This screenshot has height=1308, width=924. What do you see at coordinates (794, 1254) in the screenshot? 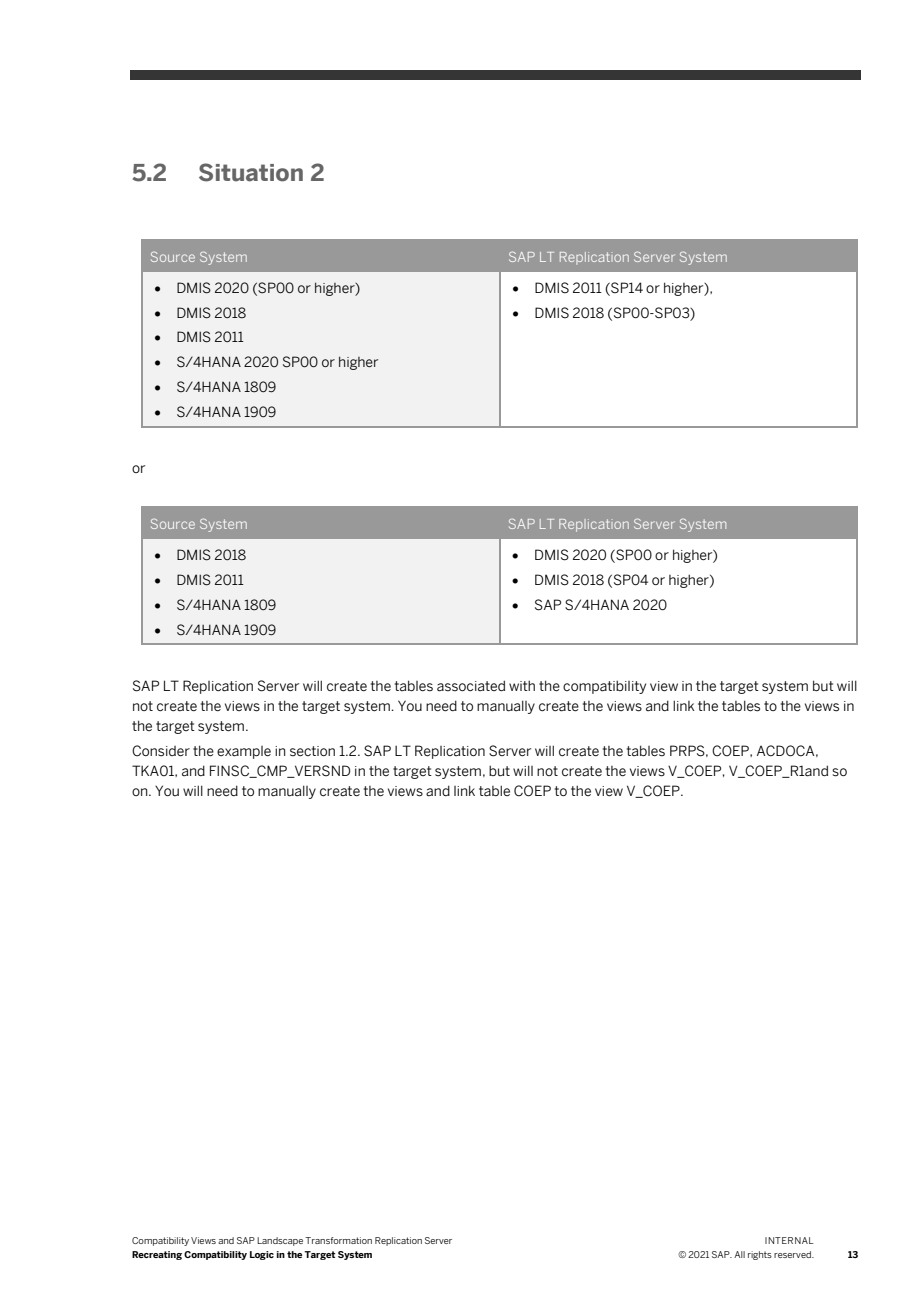
I see `reserved` at bounding box center [794, 1254].
